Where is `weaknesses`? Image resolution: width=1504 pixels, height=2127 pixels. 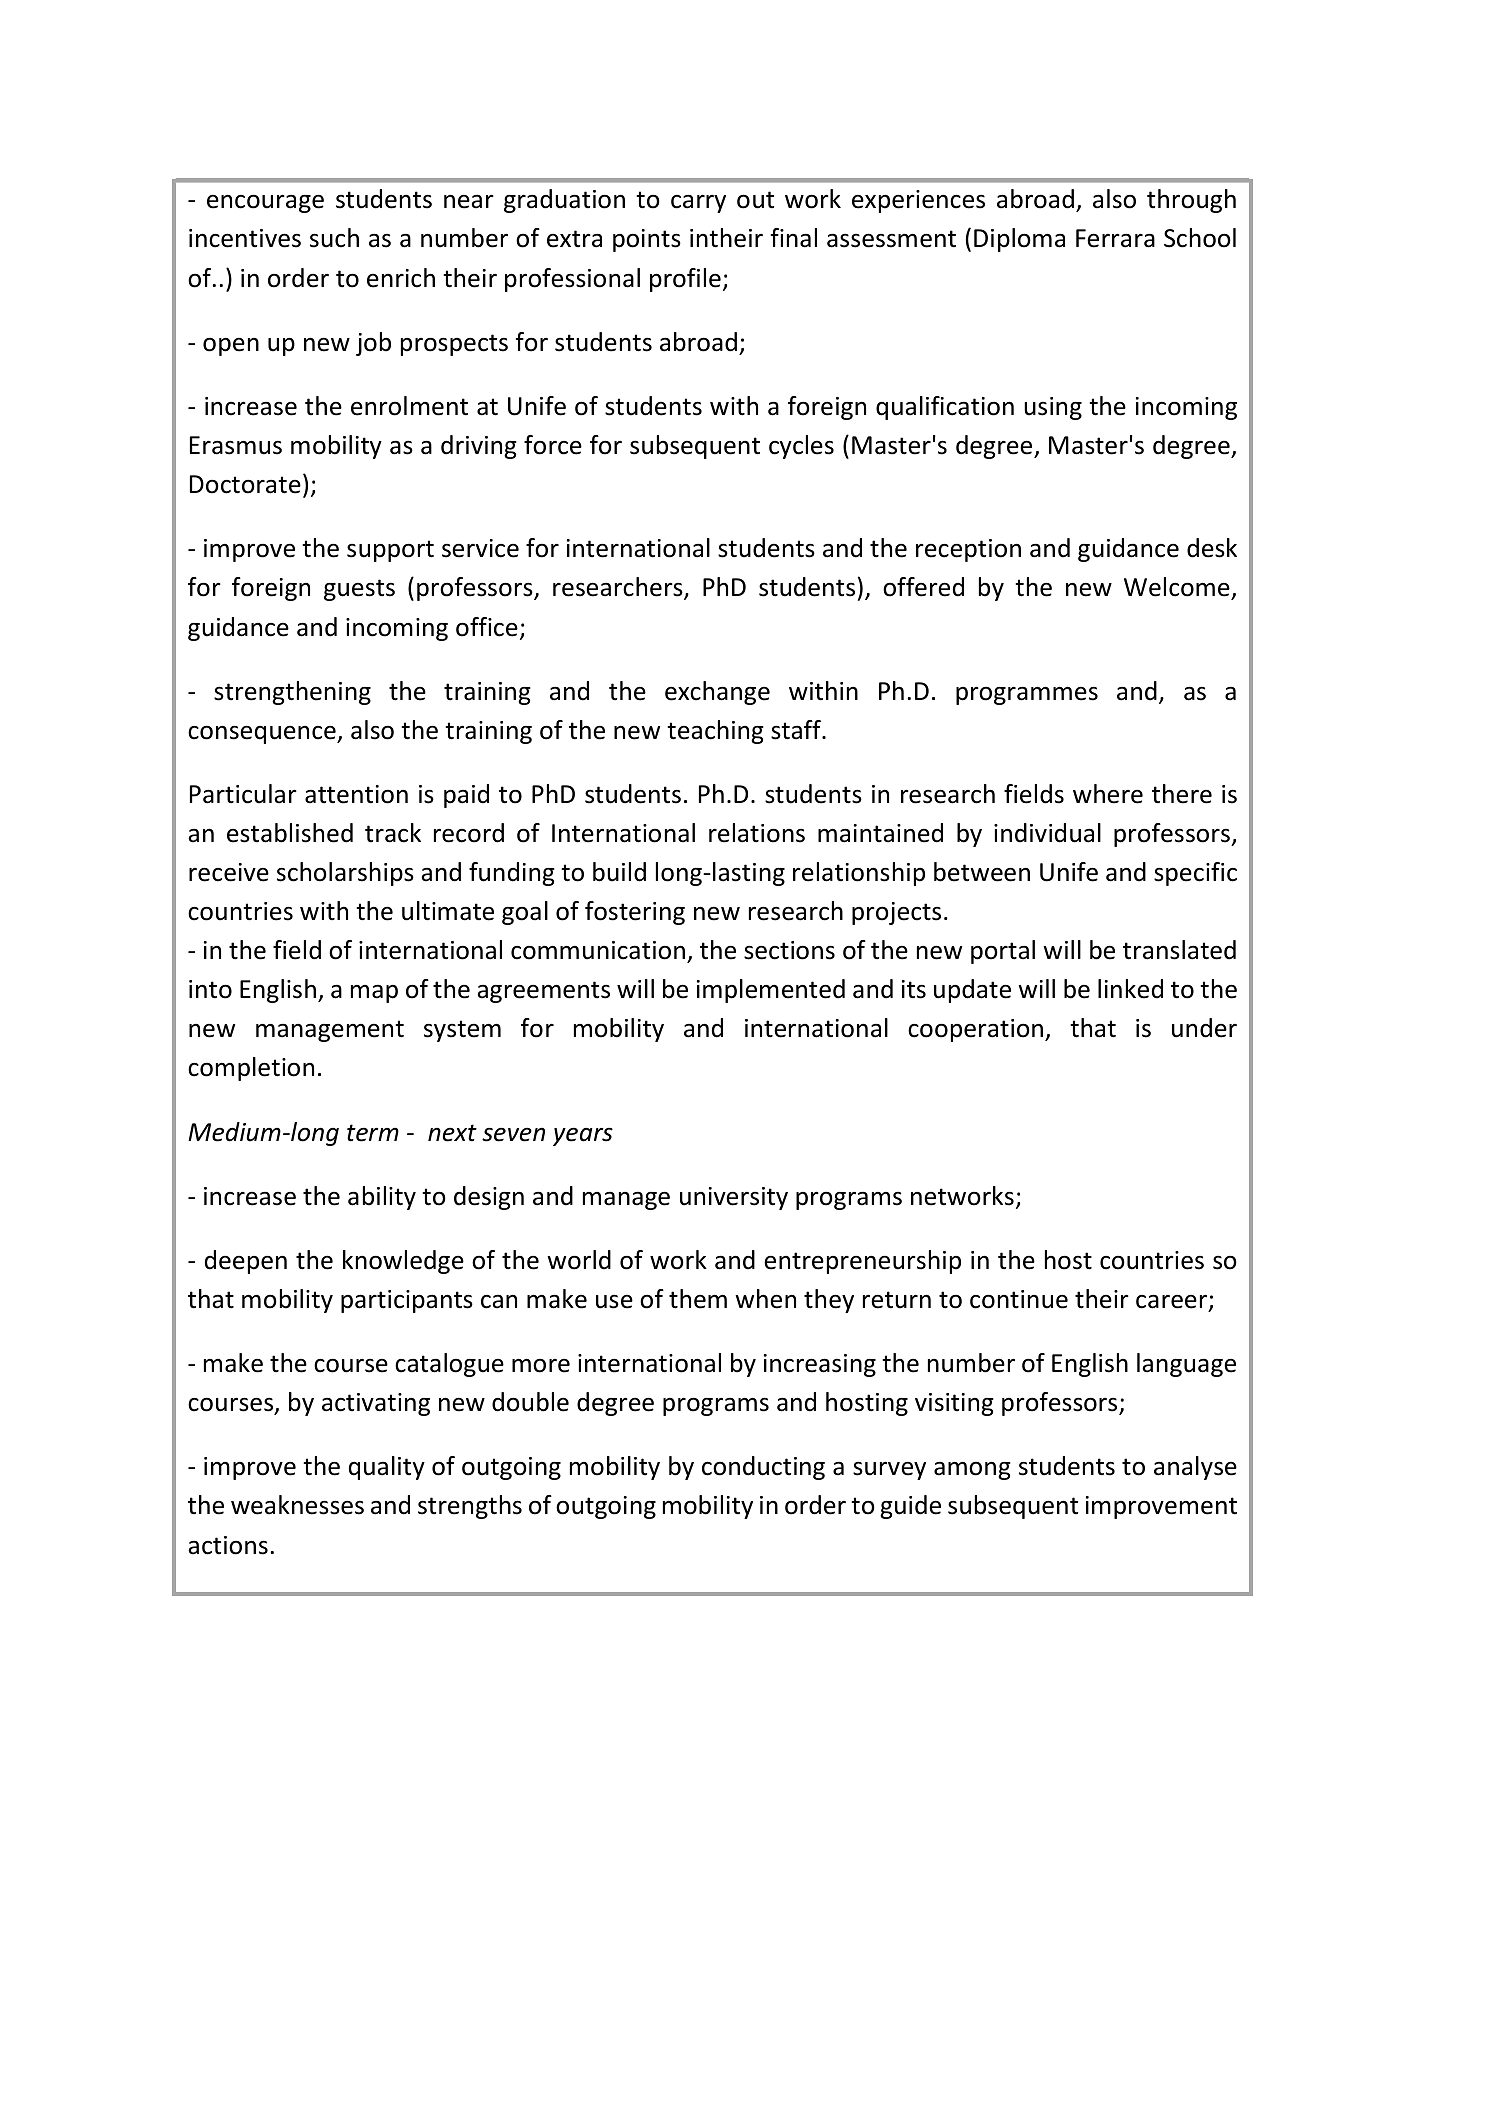
weaknesses is located at coordinates (297, 1505).
